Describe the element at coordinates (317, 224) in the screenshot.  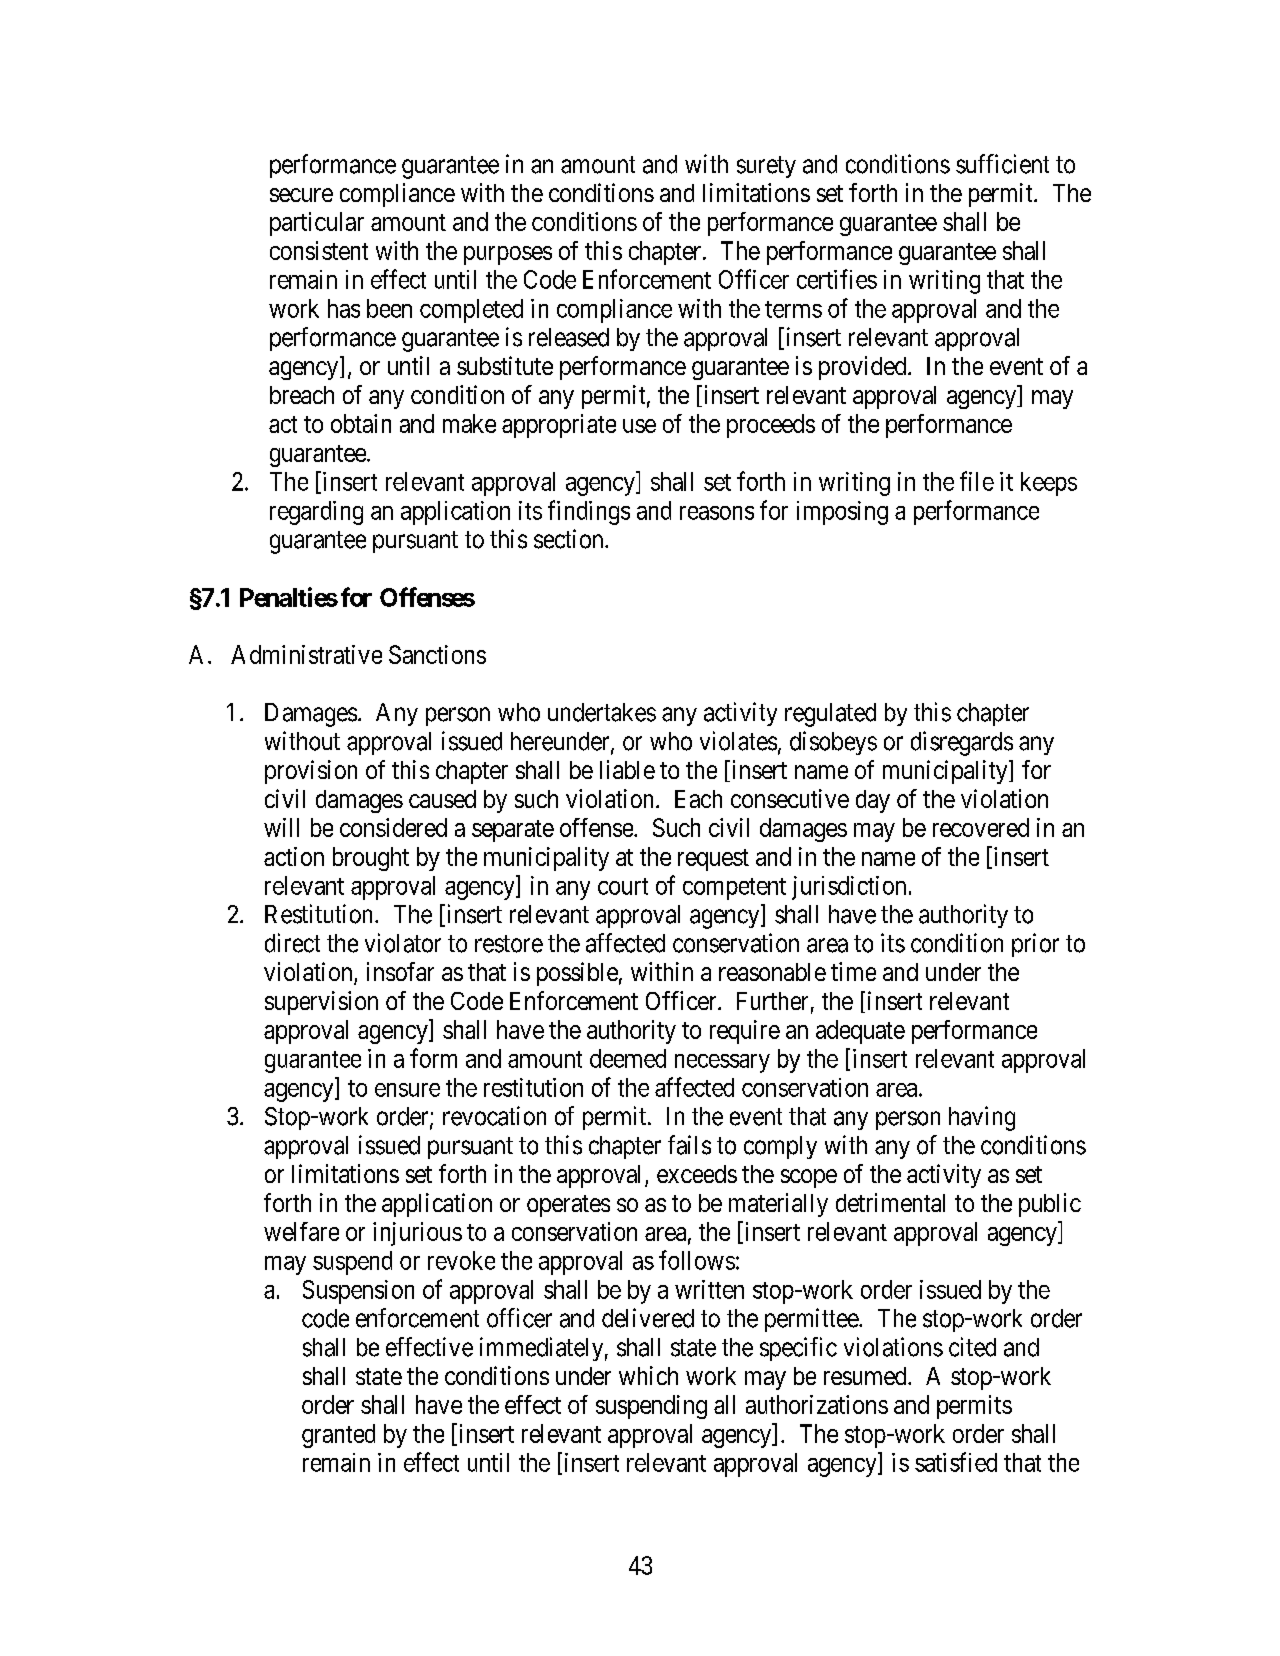
I see `particular` at that location.
